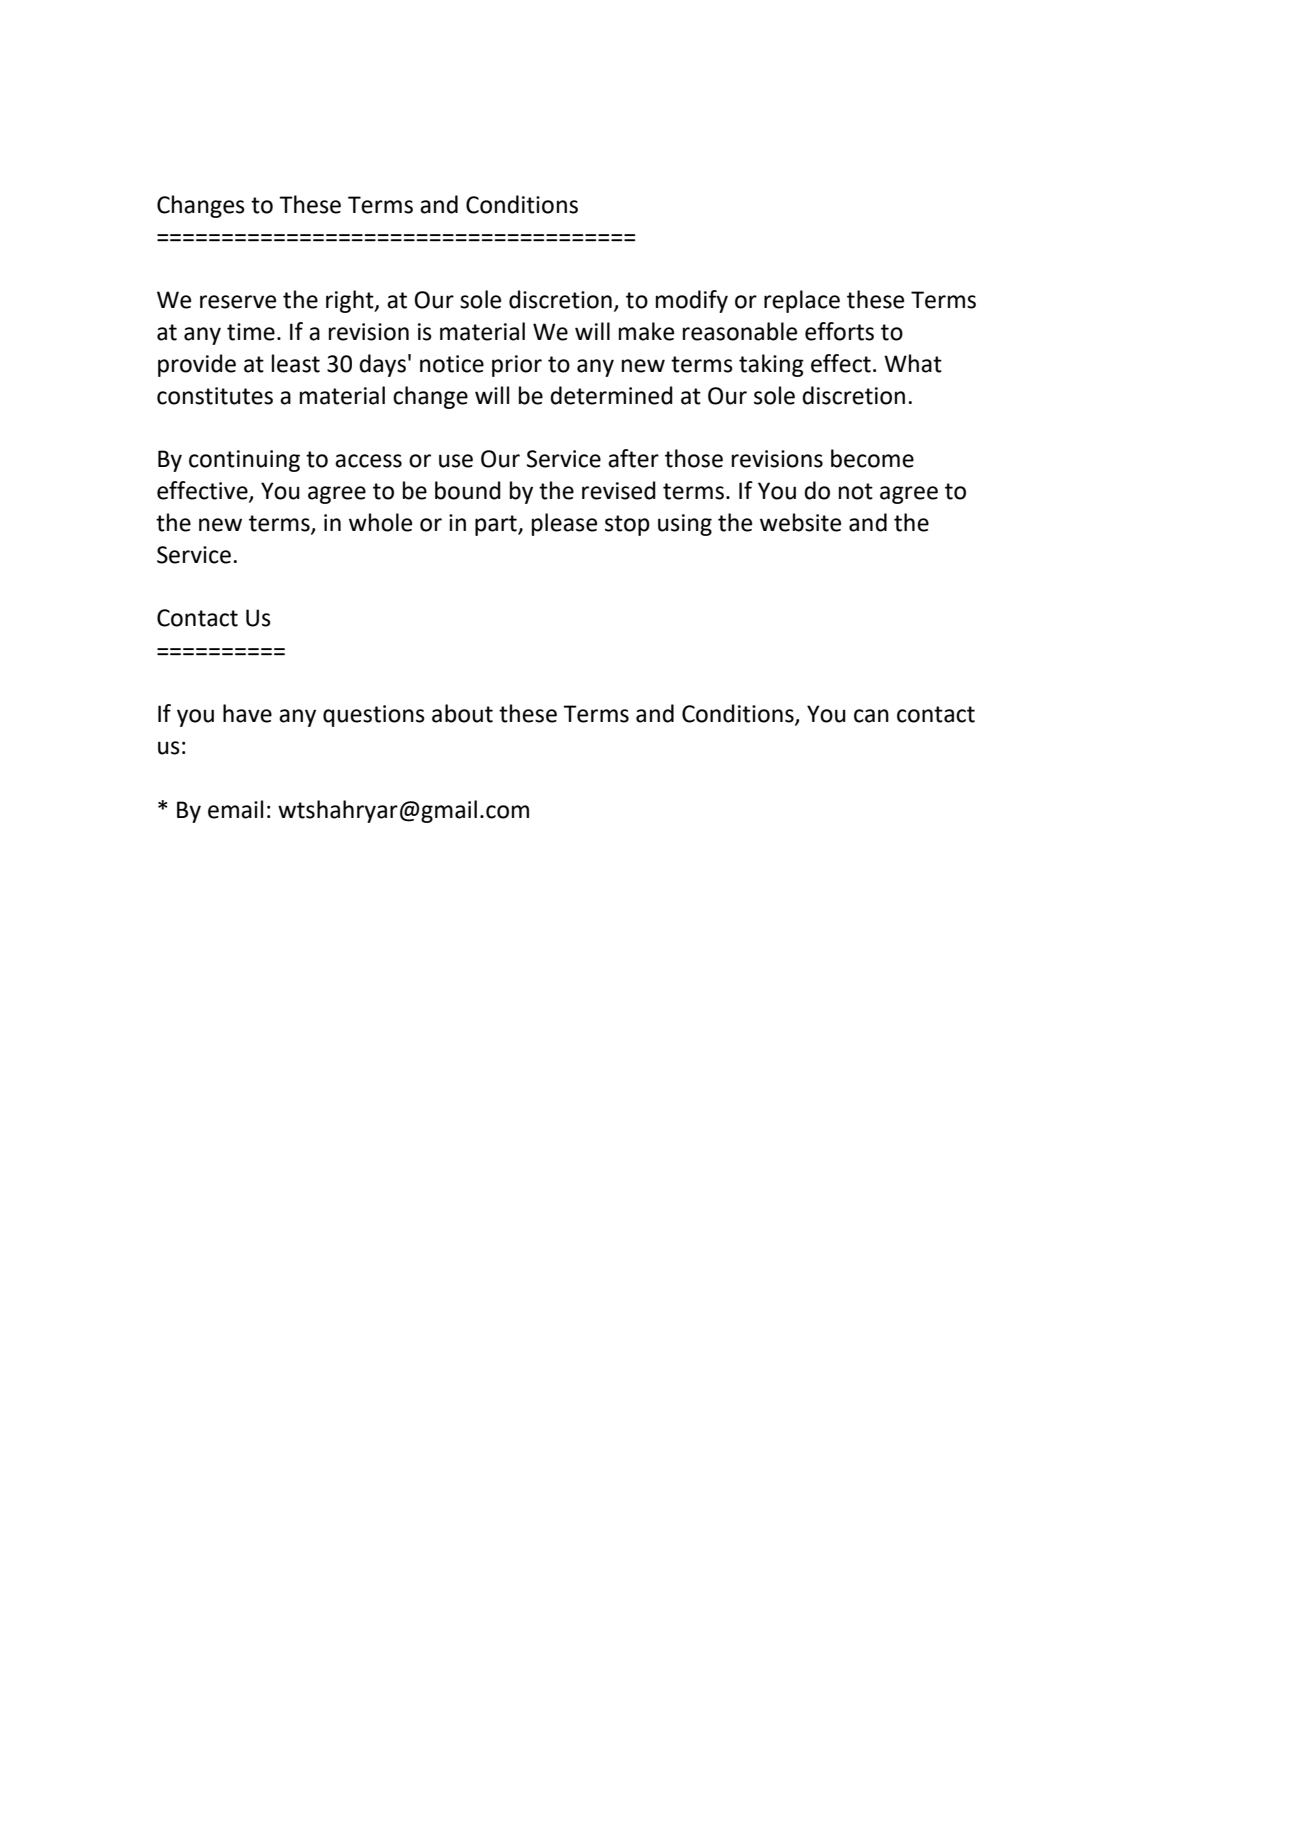 The width and height of the screenshot is (1292, 1828). I want to click on email, so click(235, 809).
